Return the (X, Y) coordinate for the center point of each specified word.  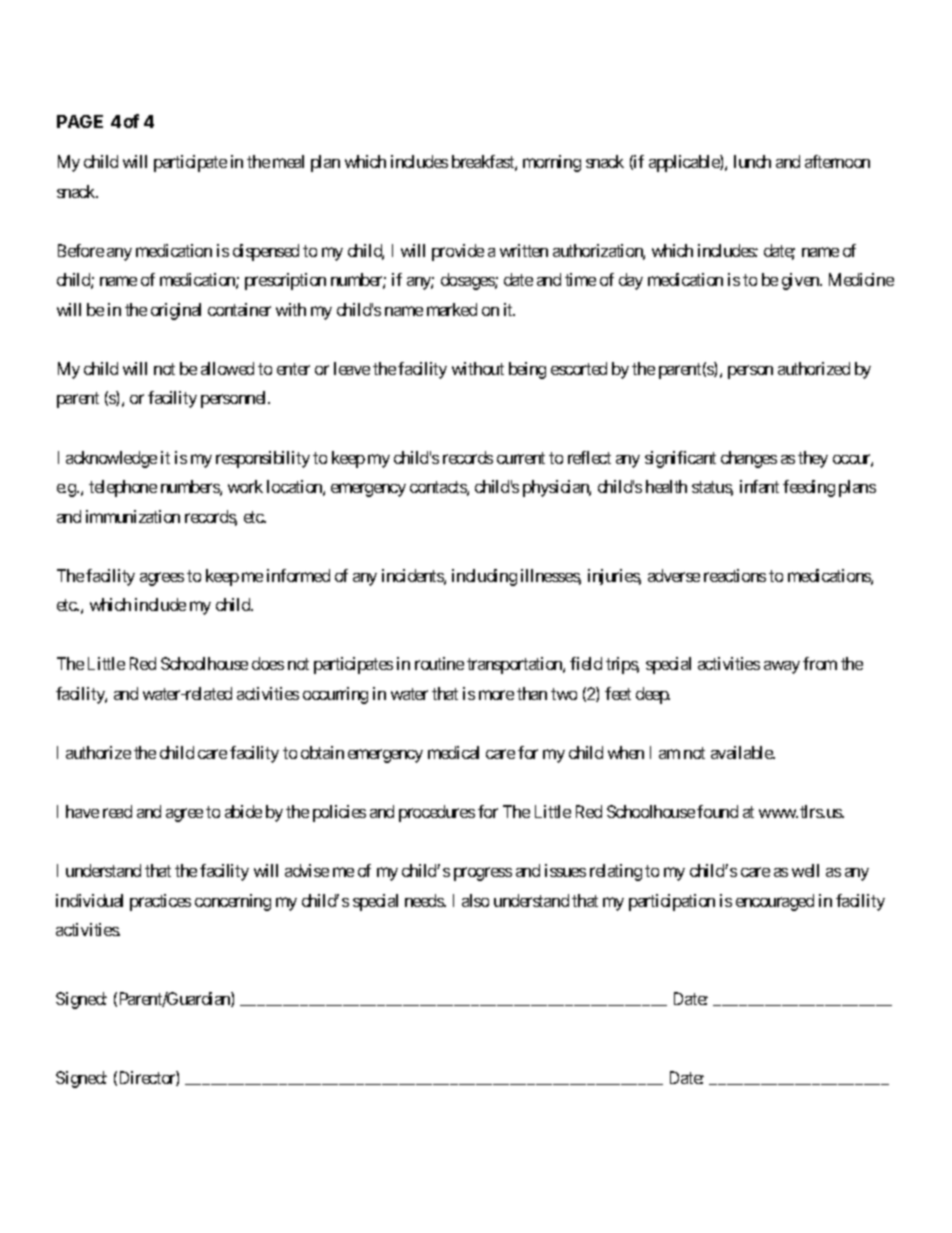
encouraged (775, 902)
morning (552, 163)
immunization (133, 516)
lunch (752, 161)
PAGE (80, 121)
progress (483, 874)
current (521, 458)
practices (160, 902)
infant (759, 486)
